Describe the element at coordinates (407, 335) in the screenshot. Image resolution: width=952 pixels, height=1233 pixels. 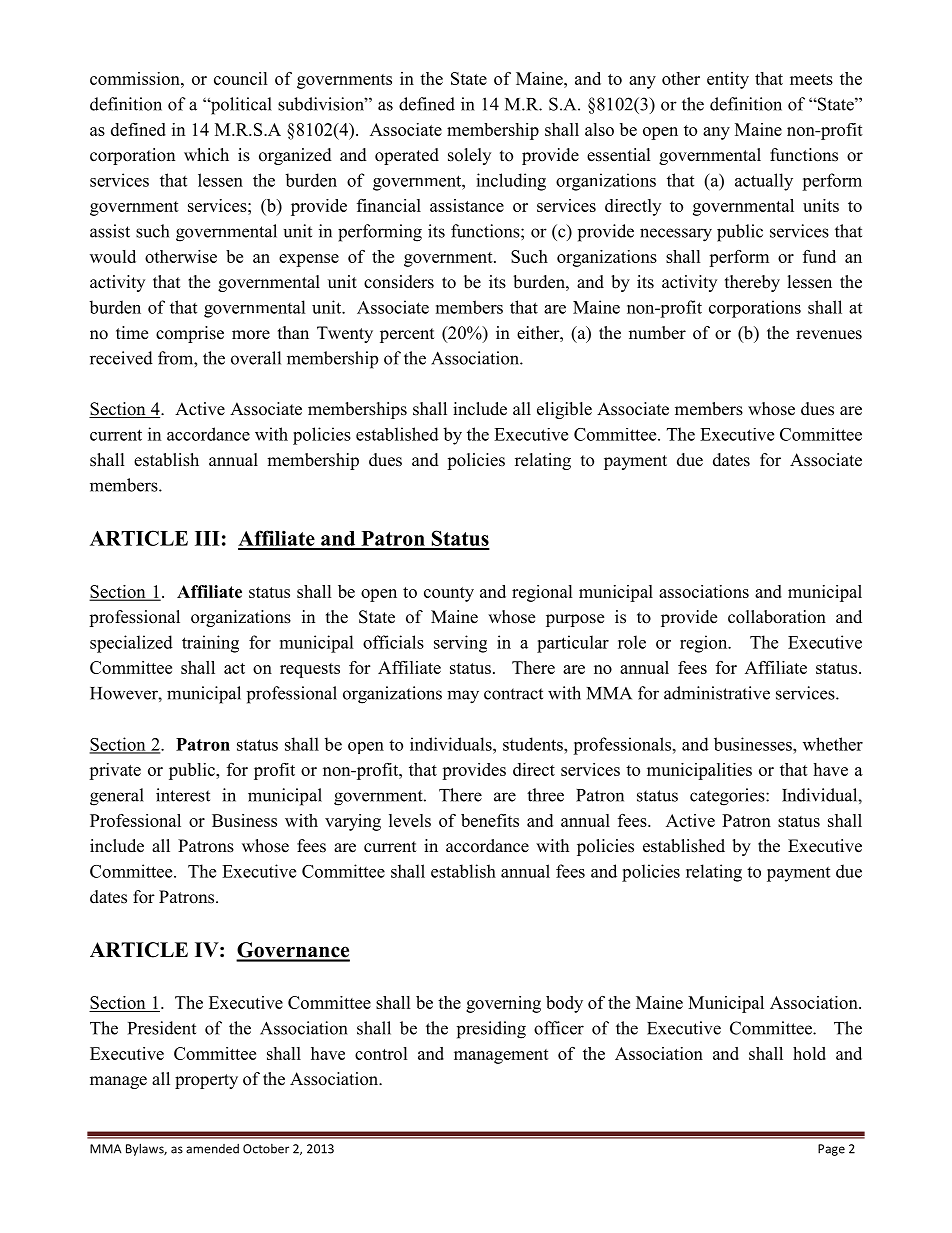
I see `percent` at that location.
